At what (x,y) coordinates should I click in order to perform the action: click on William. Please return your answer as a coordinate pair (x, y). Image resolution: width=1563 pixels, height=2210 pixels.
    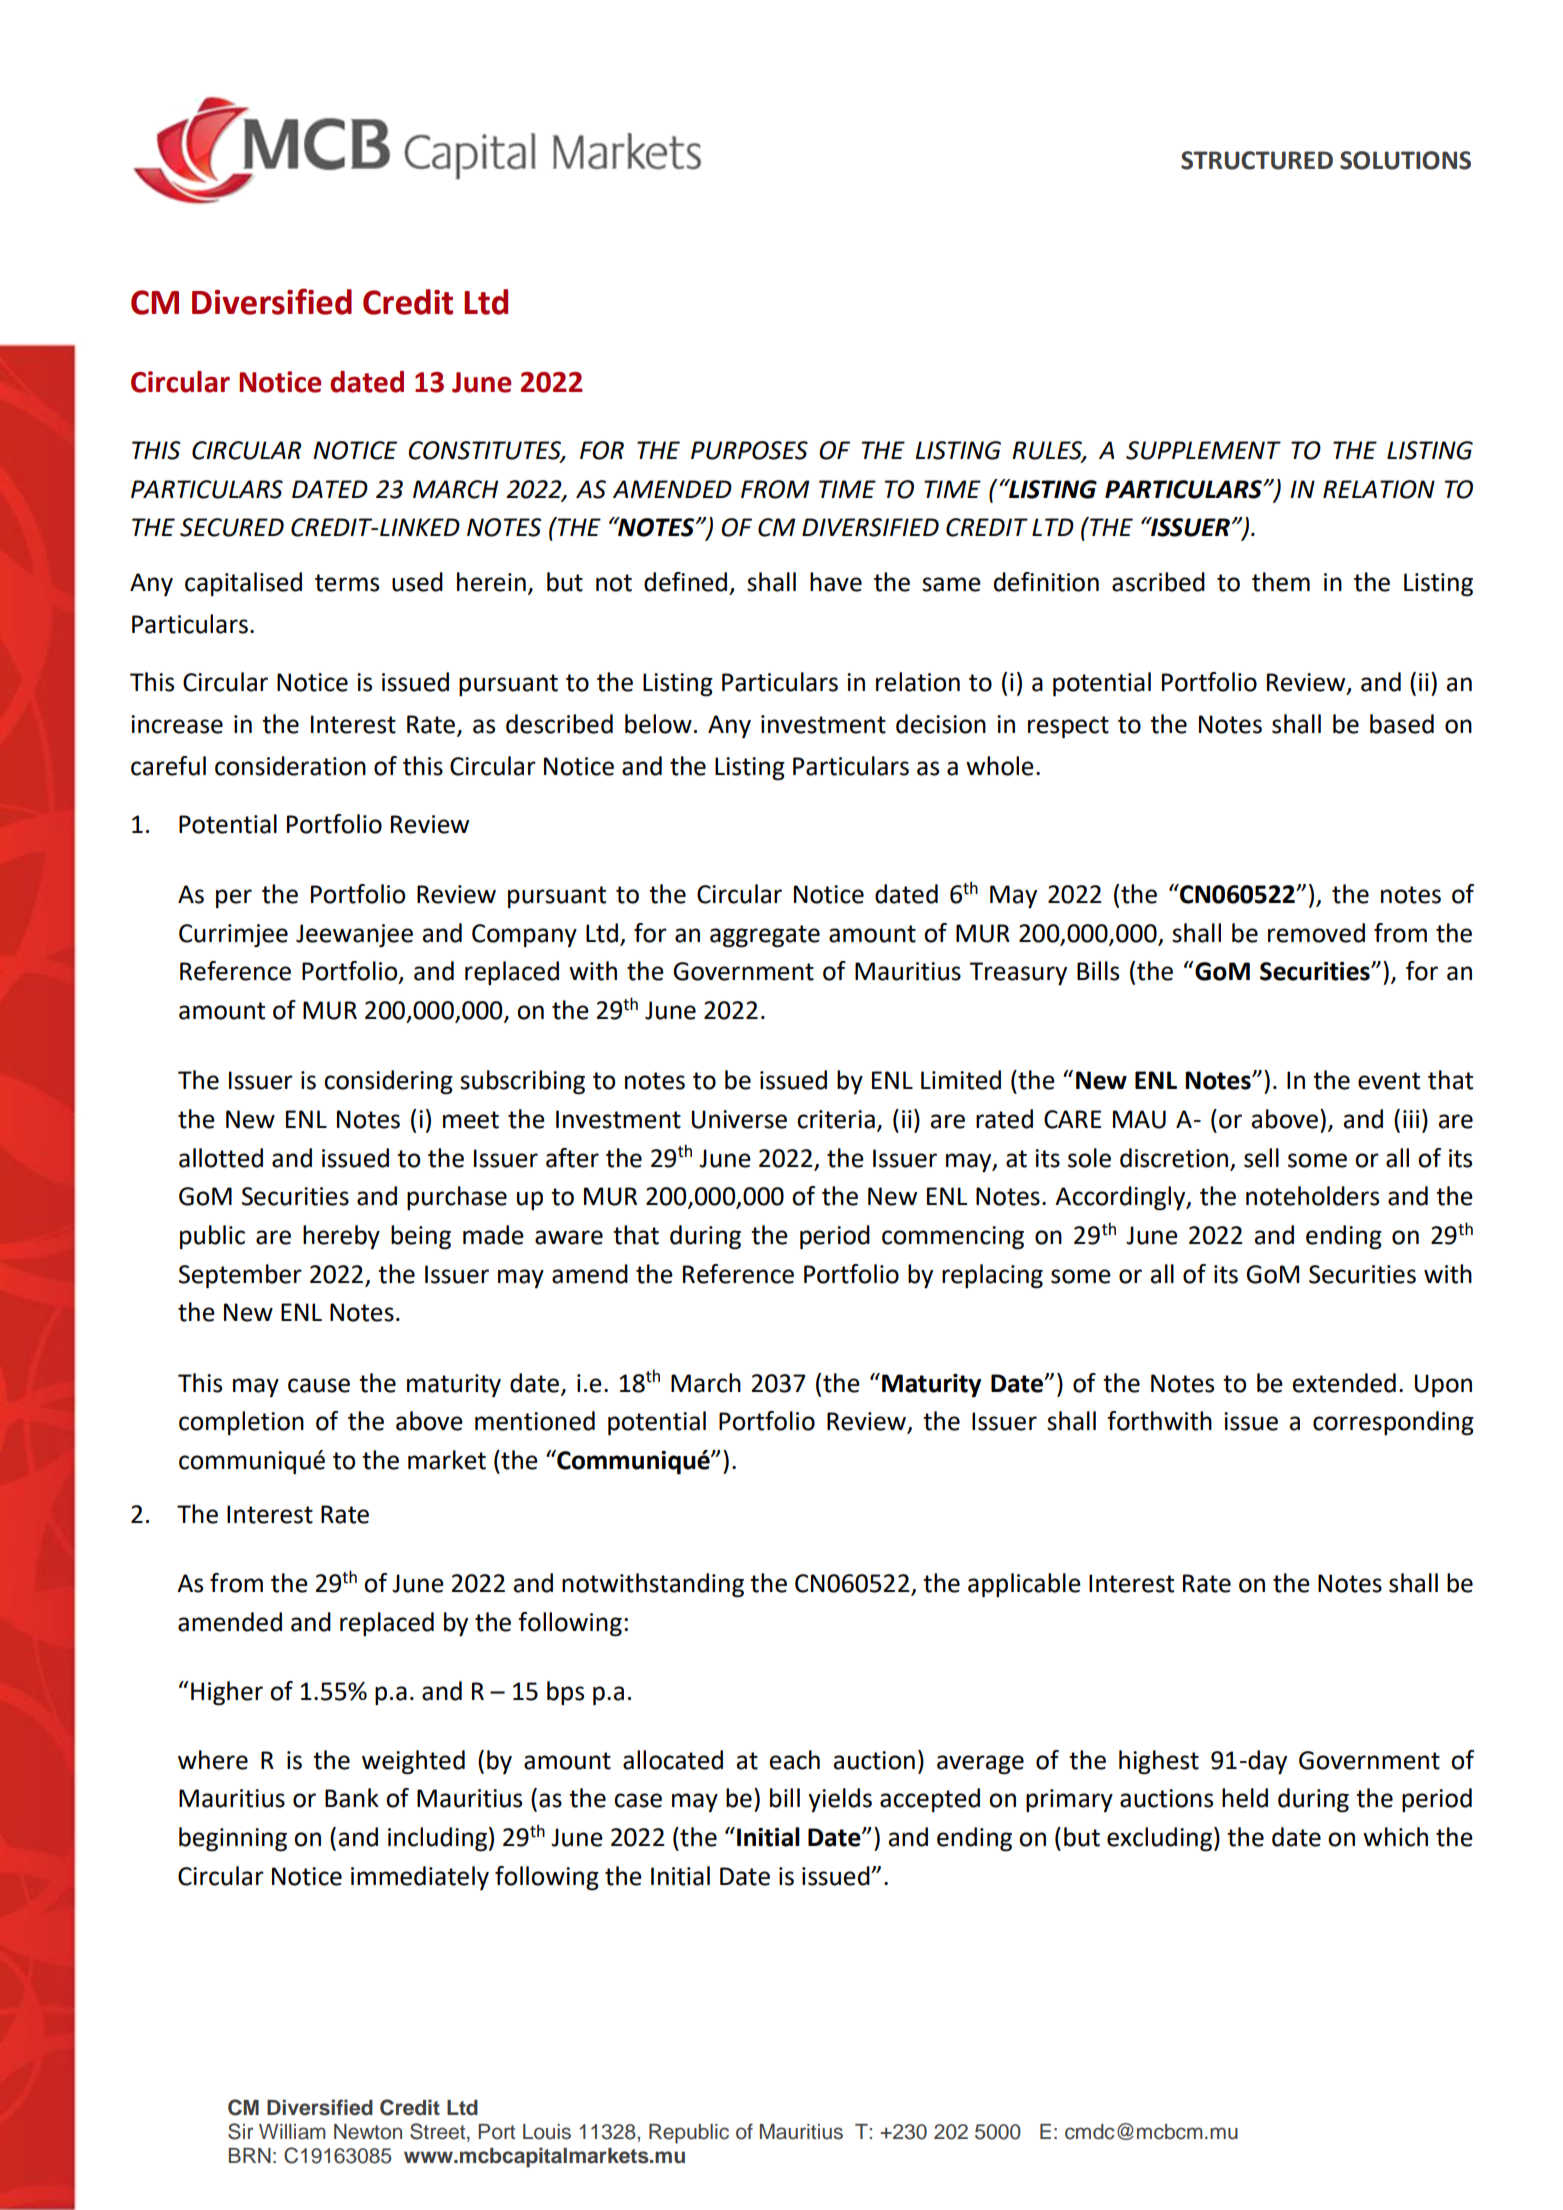
    Looking at the image, I should click on (292, 2132).
